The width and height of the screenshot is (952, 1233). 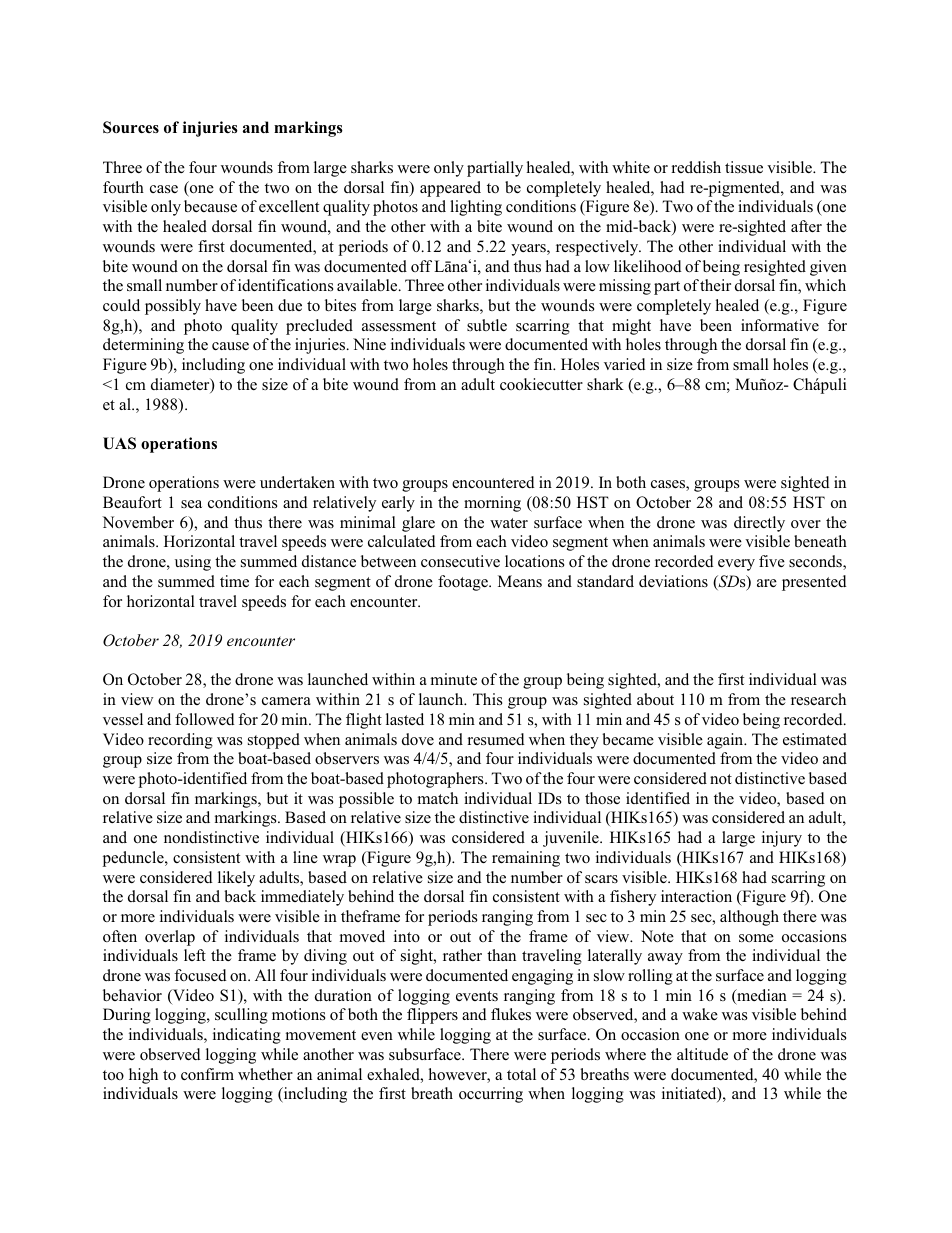 I want to click on again, so click(x=726, y=741).
